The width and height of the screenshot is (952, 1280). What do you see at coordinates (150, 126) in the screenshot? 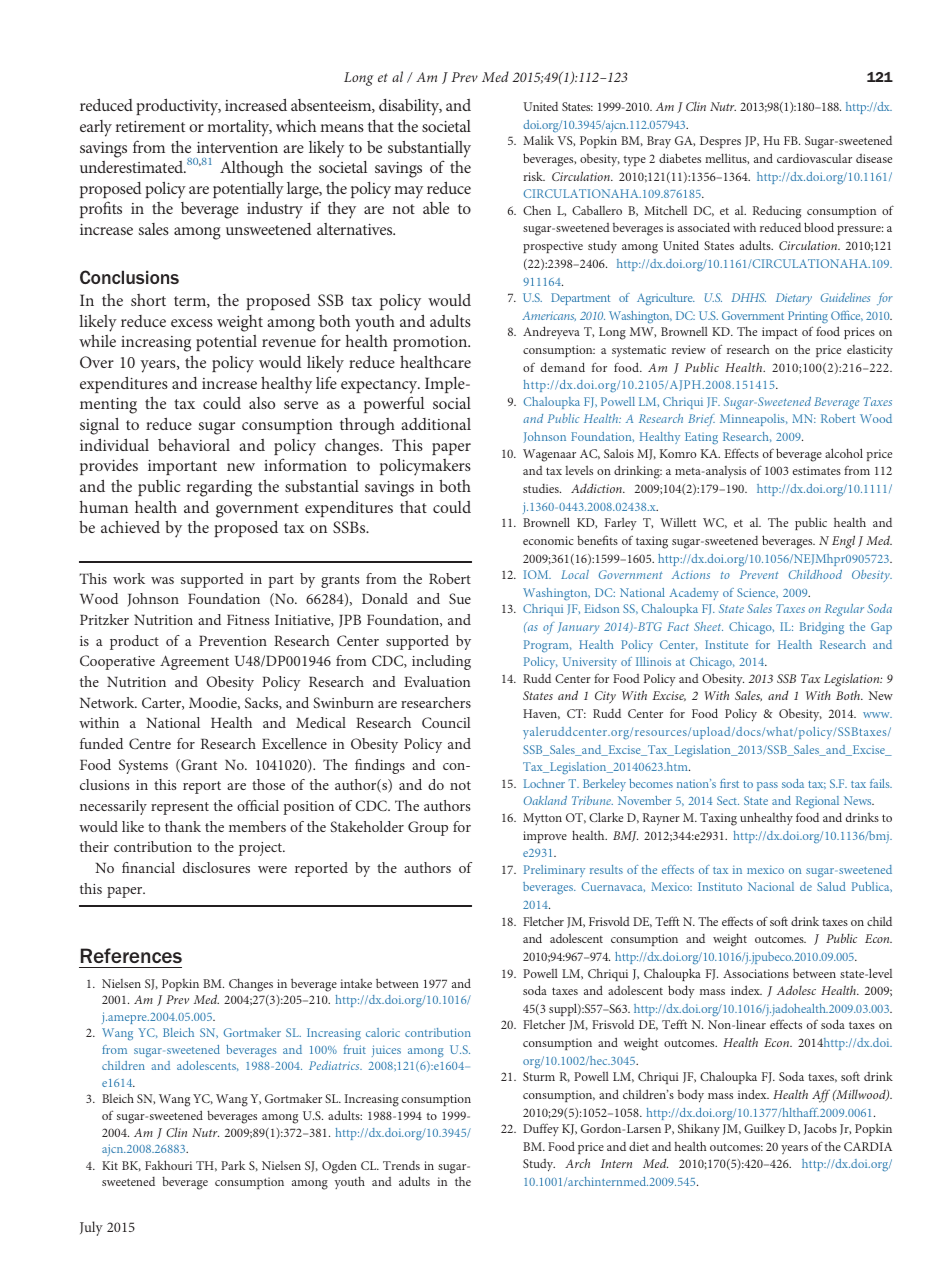
I see `retirement` at bounding box center [150, 126].
